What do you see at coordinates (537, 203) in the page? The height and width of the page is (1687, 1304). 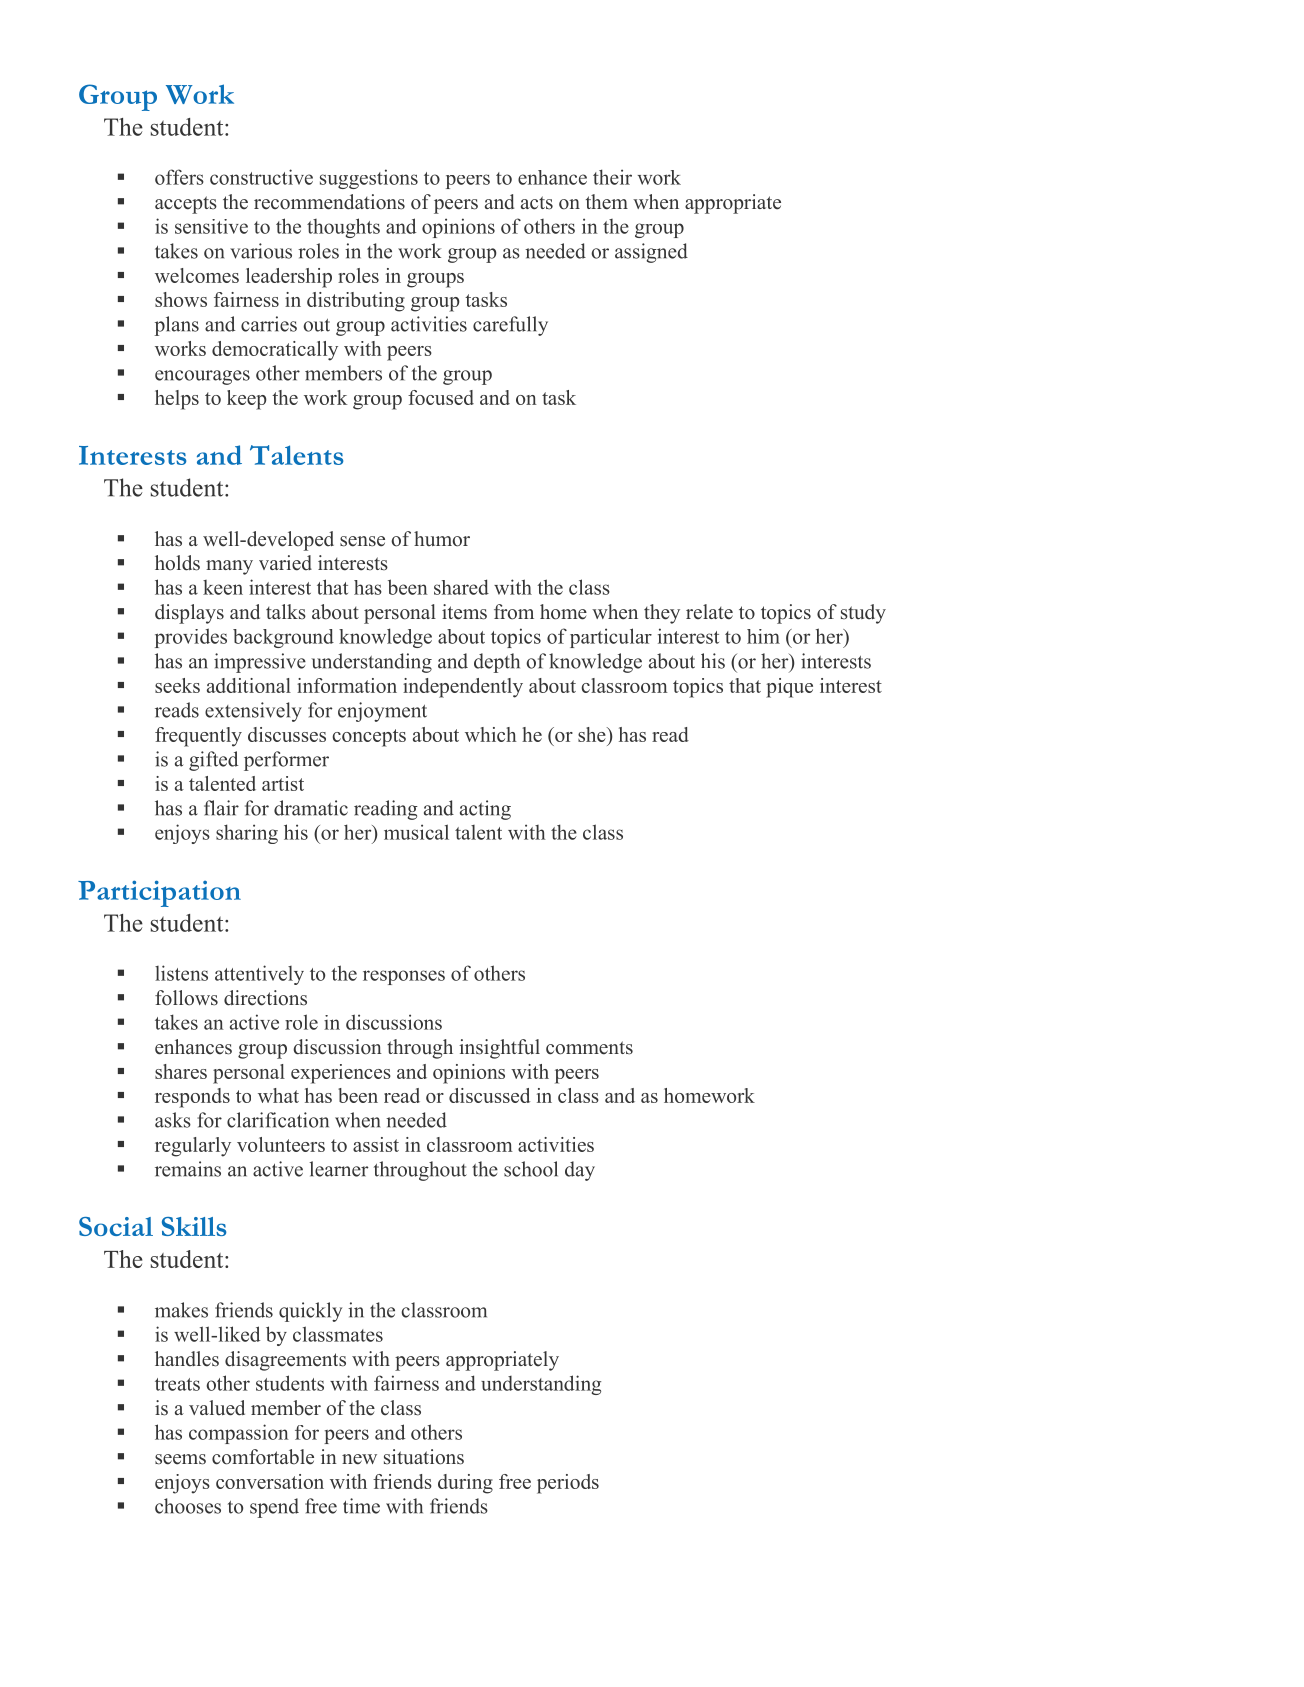 I see `acts` at bounding box center [537, 203].
